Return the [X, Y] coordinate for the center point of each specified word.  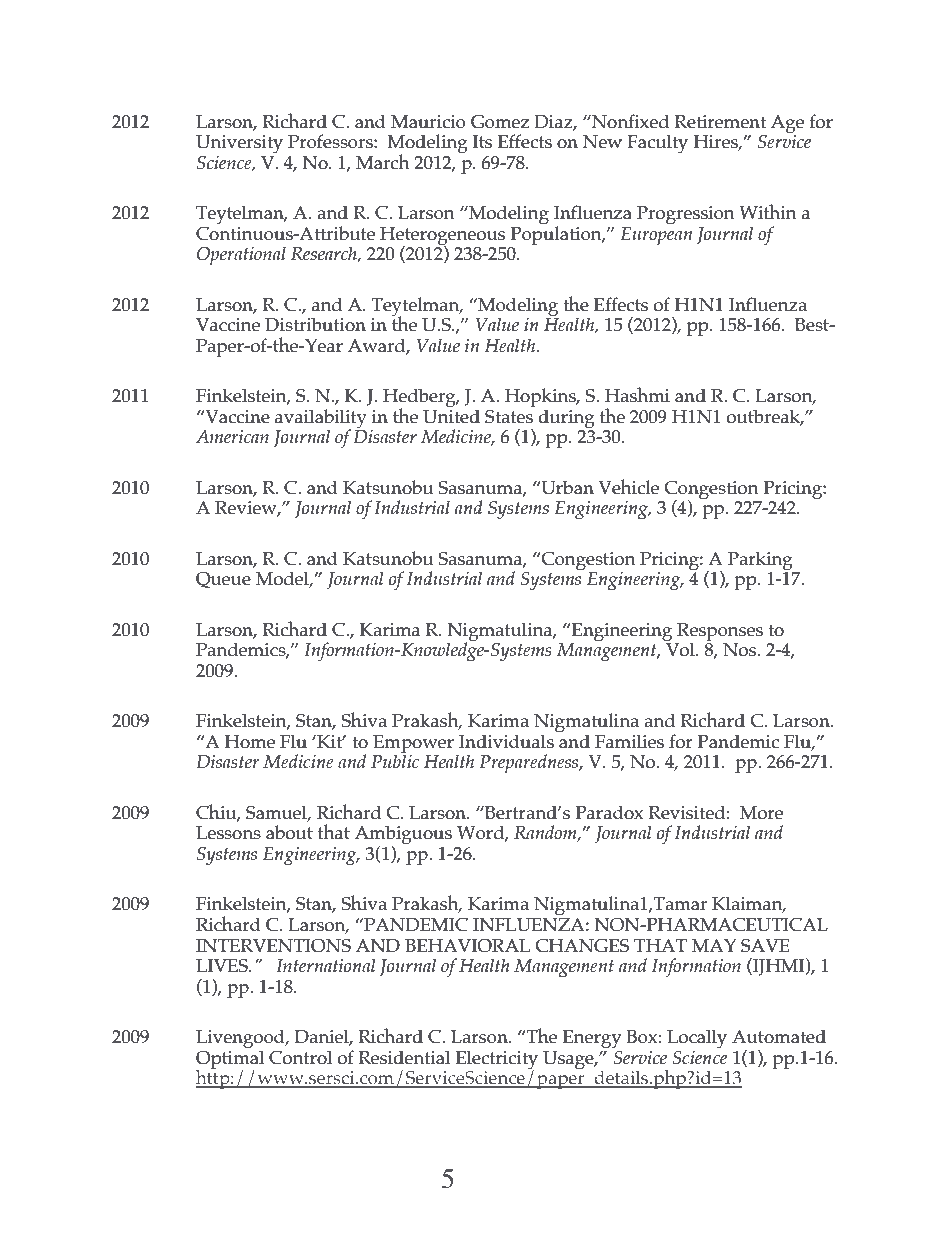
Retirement [720, 122]
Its [482, 142]
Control [300, 1057]
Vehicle [628, 487]
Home [250, 742]
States [509, 417]
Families [629, 741]
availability [321, 419]
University [239, 144]
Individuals [506, 741]
